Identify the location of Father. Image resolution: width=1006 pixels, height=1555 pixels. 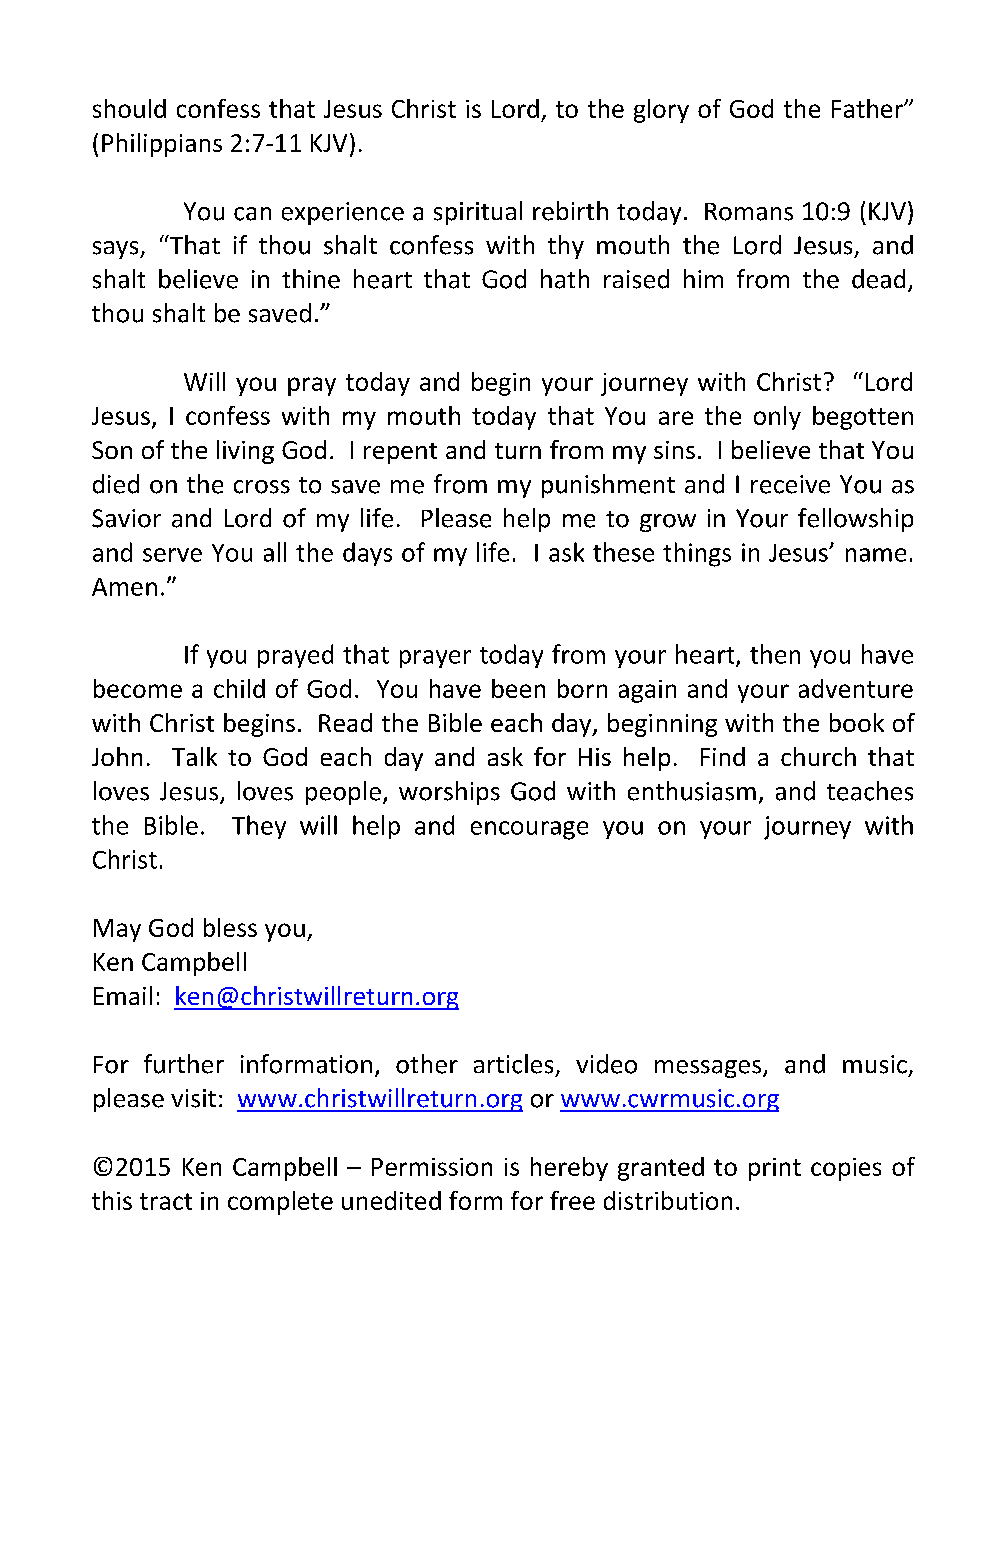
(868, 108).
